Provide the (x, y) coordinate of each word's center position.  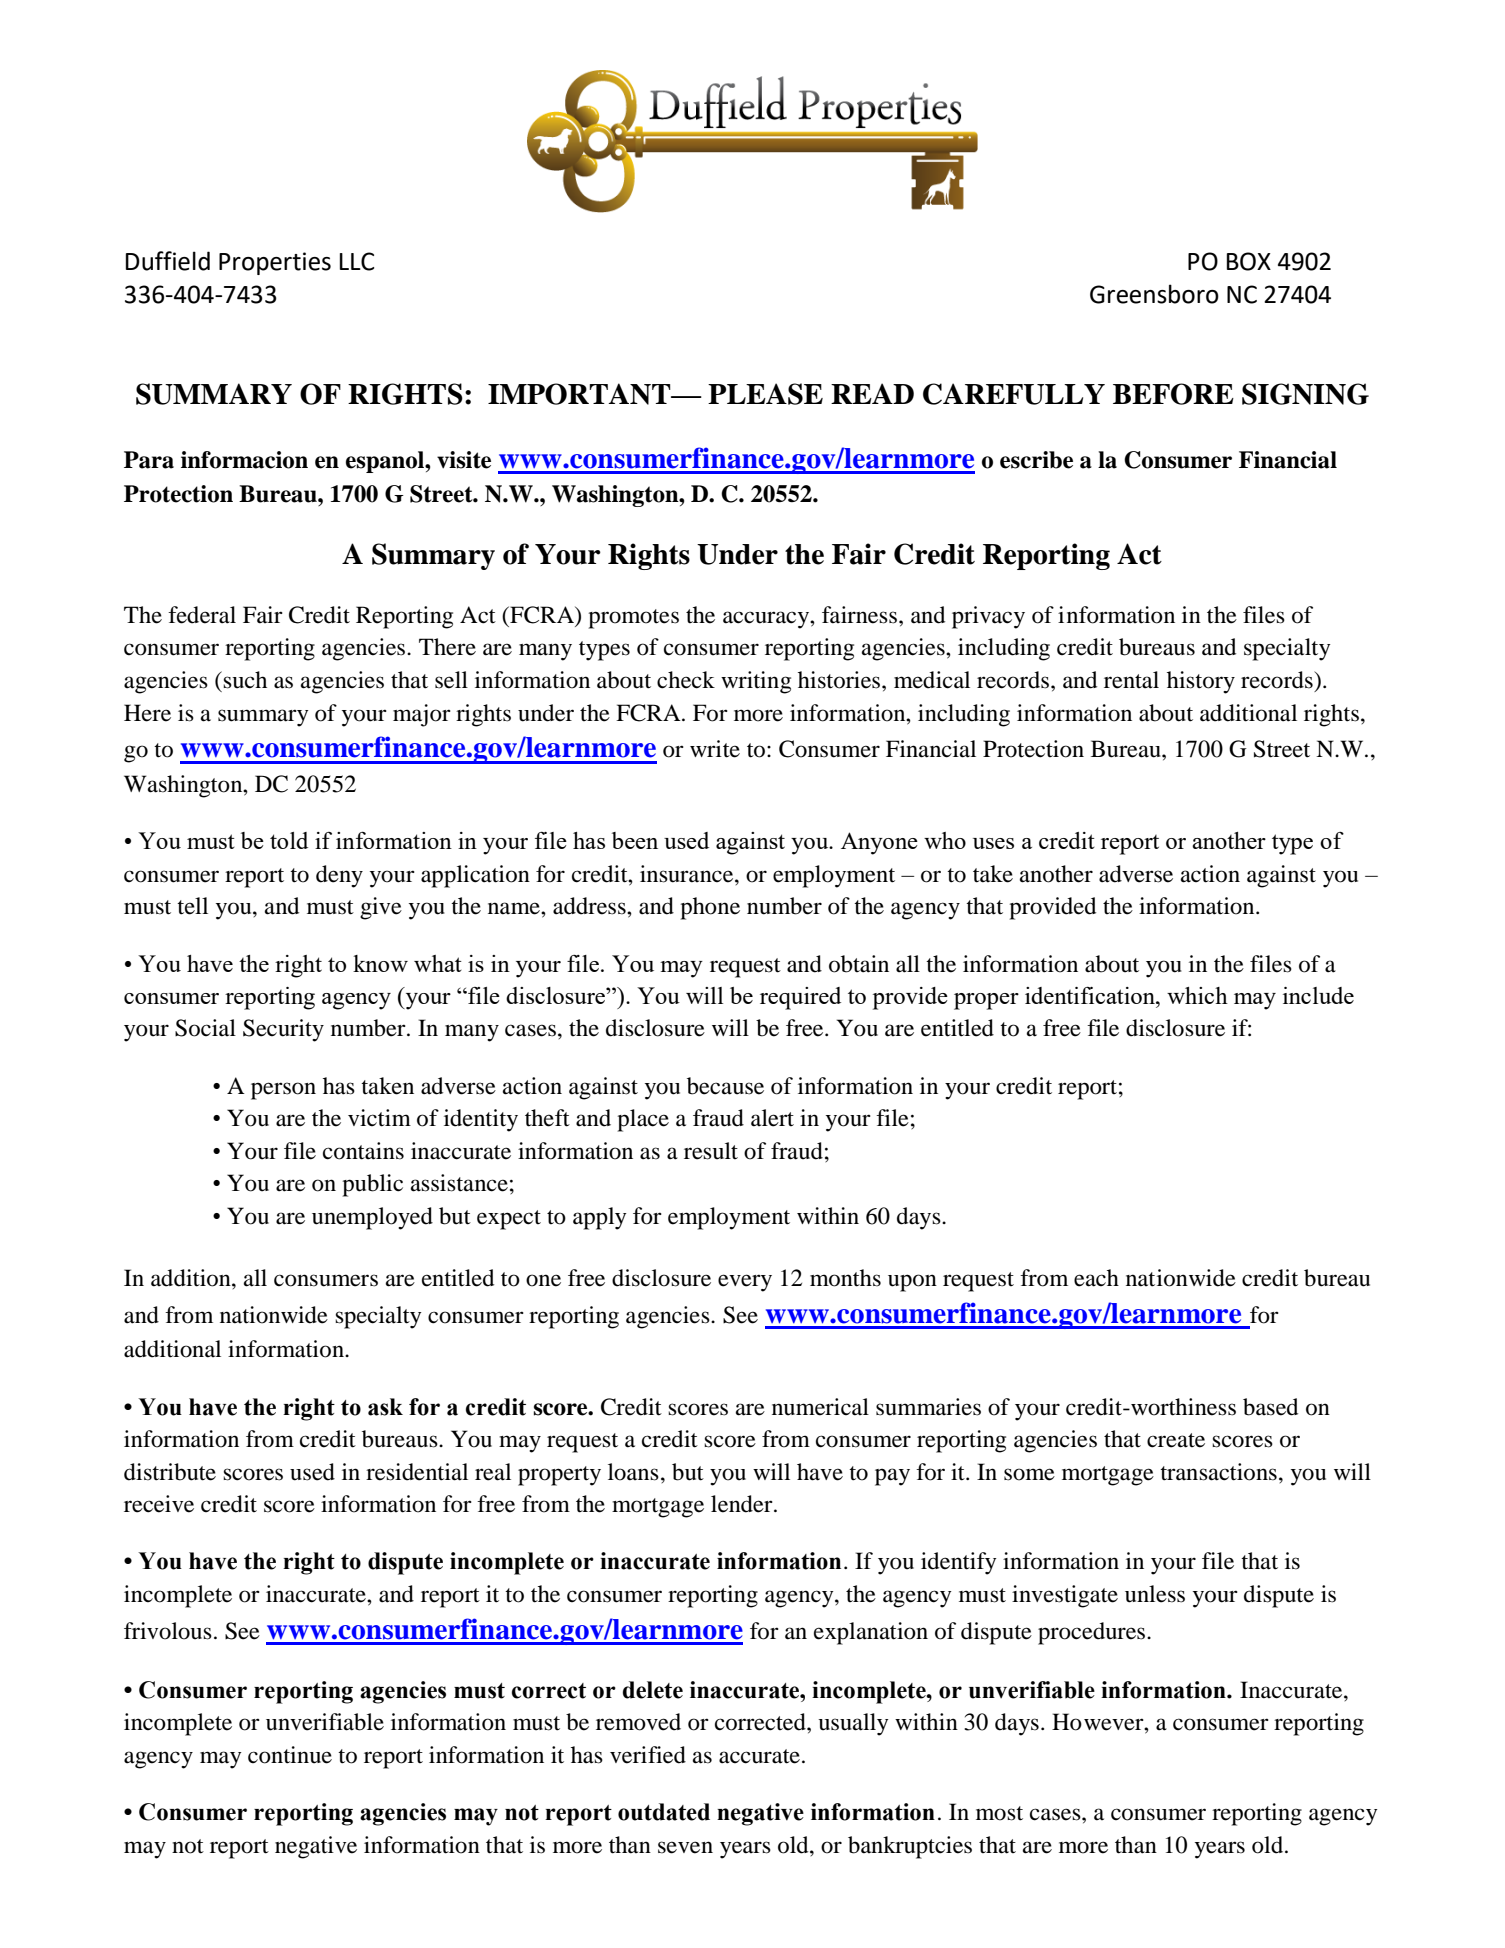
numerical (820, 1407)
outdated (664, 1812)
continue (290, 1755)
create (1176, 1440)
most (999, 1813)
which (1197, 995)
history (1201, 682)
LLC (357, 261)
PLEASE (765, 394)
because (725, 1086)
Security (283, 1030)
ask (385, 1407)
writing (756, 682)
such (245, 680)
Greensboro (1154, 294)
